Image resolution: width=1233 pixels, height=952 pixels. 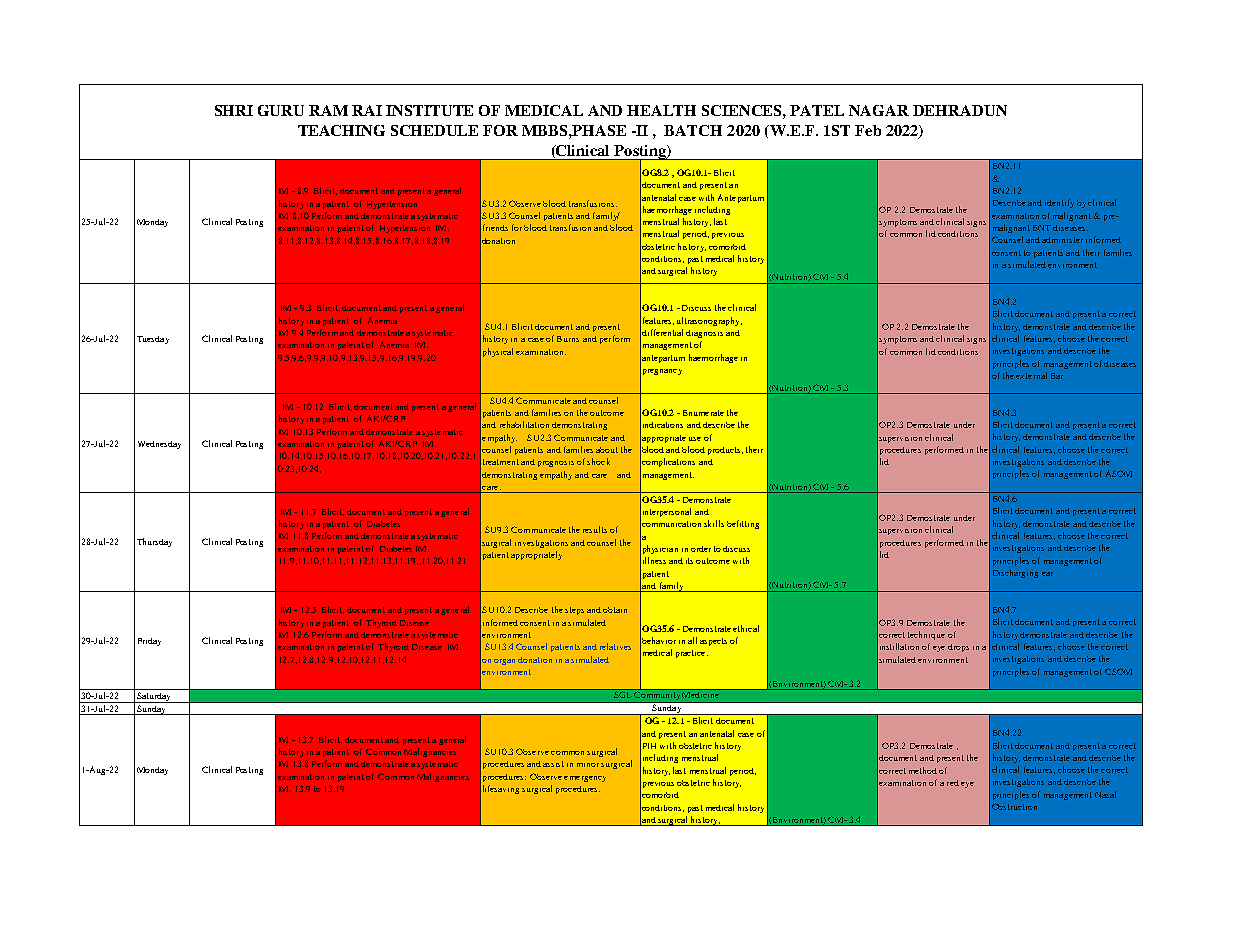 What do you see at coordinates (693, 130) in the screenshot?
I see `BATCH` at bounding box center [693, 130].
